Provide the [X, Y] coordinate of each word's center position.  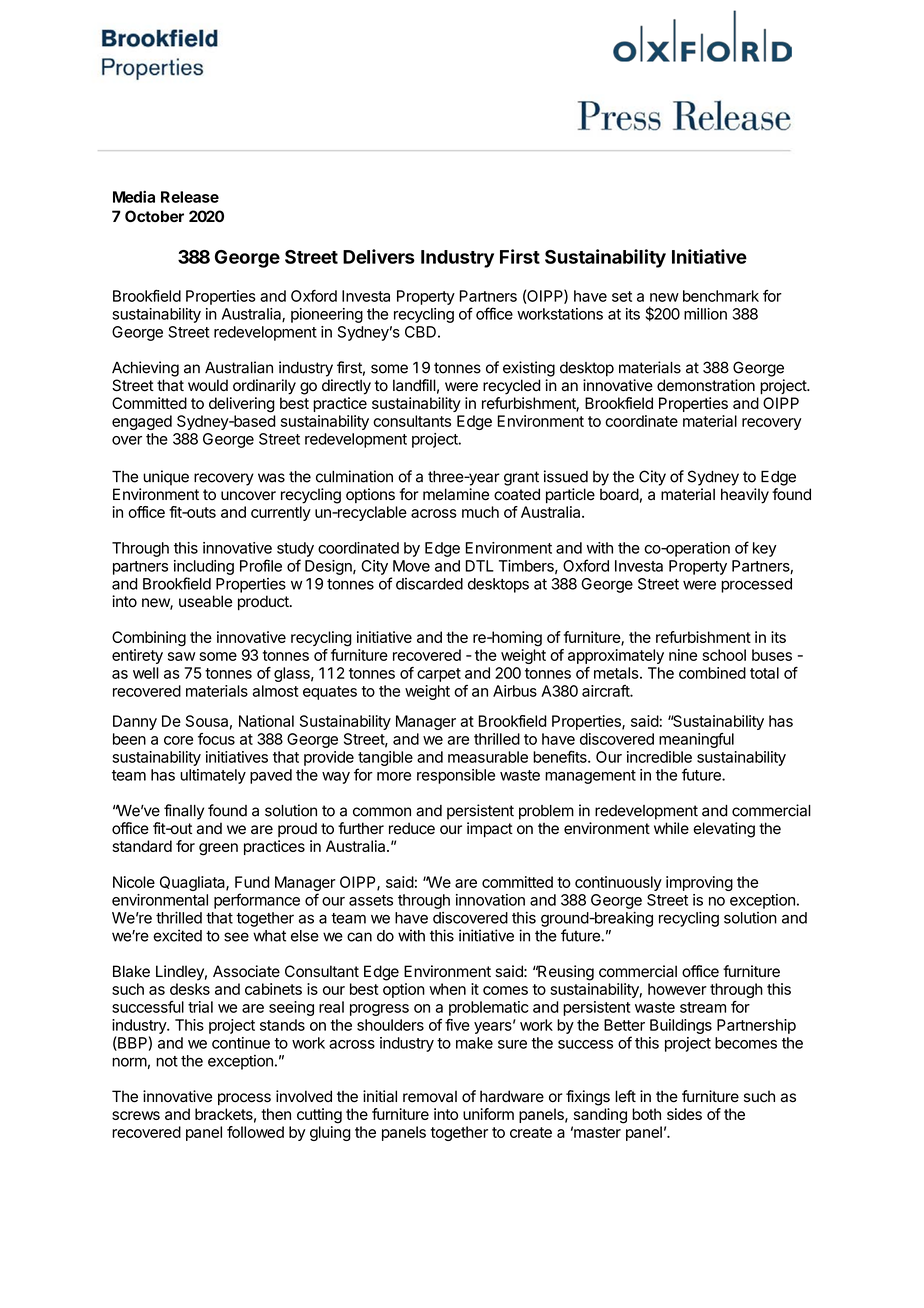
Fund [252, 882]
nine [683, 655]
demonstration [706, 385]
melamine [456, 494]
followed [255, 1132]
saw [182, 656]
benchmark [721, 296]
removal [430, 1096]
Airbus [515, 691]
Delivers [379, 256]
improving [699, 883]
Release [190, 197]
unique [166, 478]
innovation [490, 900]
